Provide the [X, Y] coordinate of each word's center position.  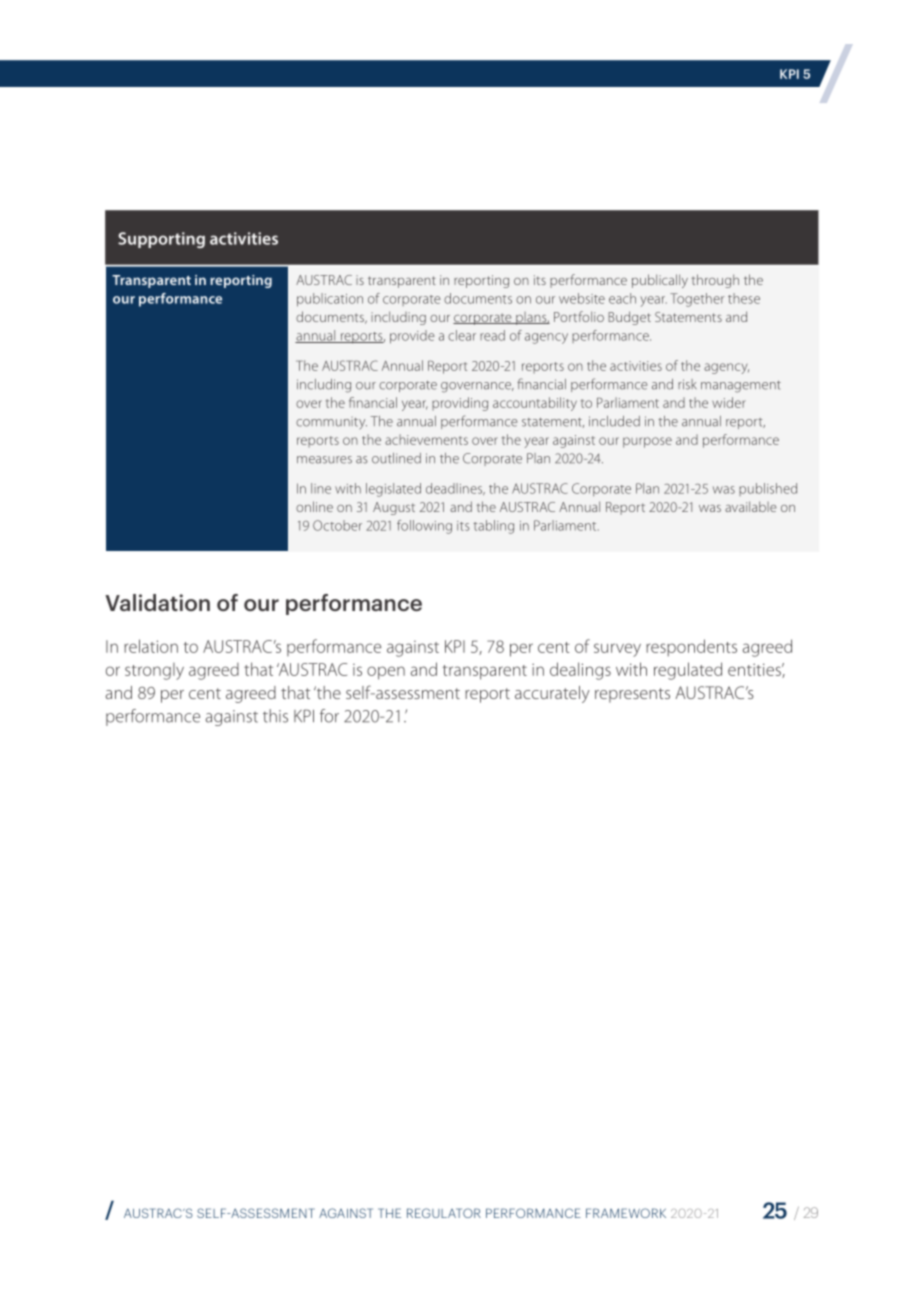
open [386, 673]
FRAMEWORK [626, 1213]
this [275, 716]
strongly [154, 671]
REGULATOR [444, 1213]
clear [462, 335]
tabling [493, 527]
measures [324, 460]
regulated [688, 671]
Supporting [161, 240]
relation [151, 646]
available [751, 506]
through [715, 281]
